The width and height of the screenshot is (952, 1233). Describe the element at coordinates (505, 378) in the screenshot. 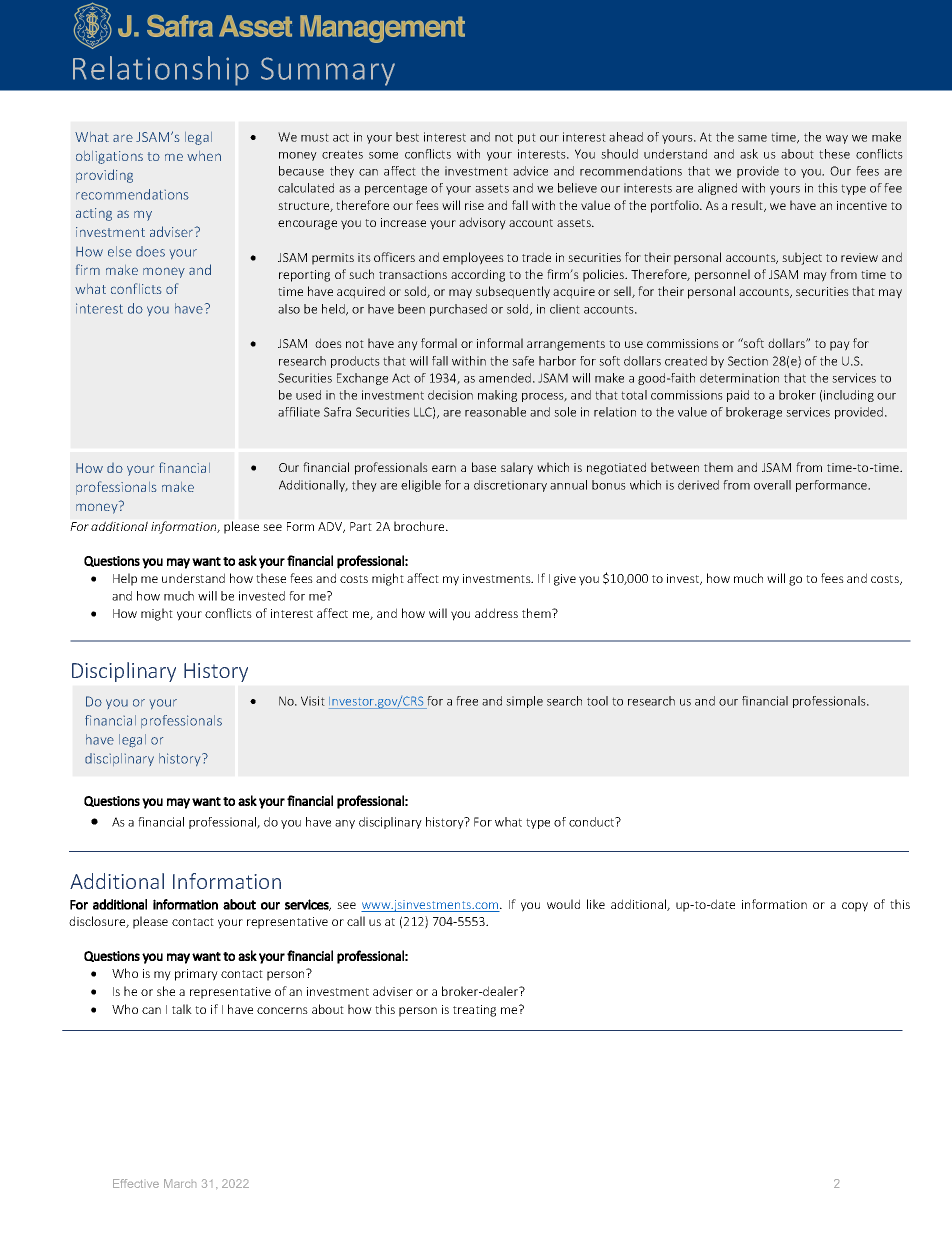

I see `amended` at that location.
